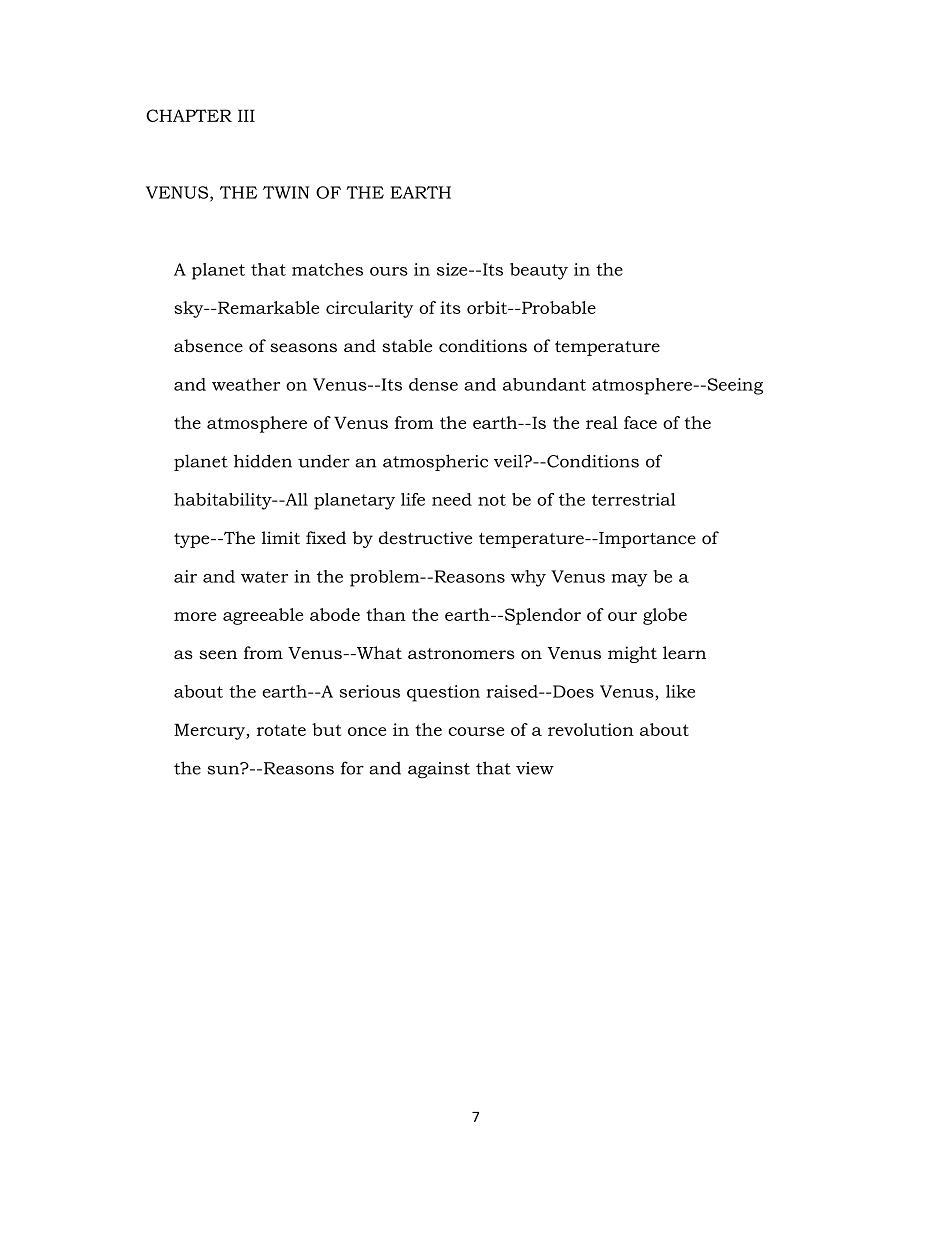 The image size is (952, 1233). What do you see at coordinates (286, 192) in the screenshot?
I see `TWIN` at bounding box center [286, 192].
